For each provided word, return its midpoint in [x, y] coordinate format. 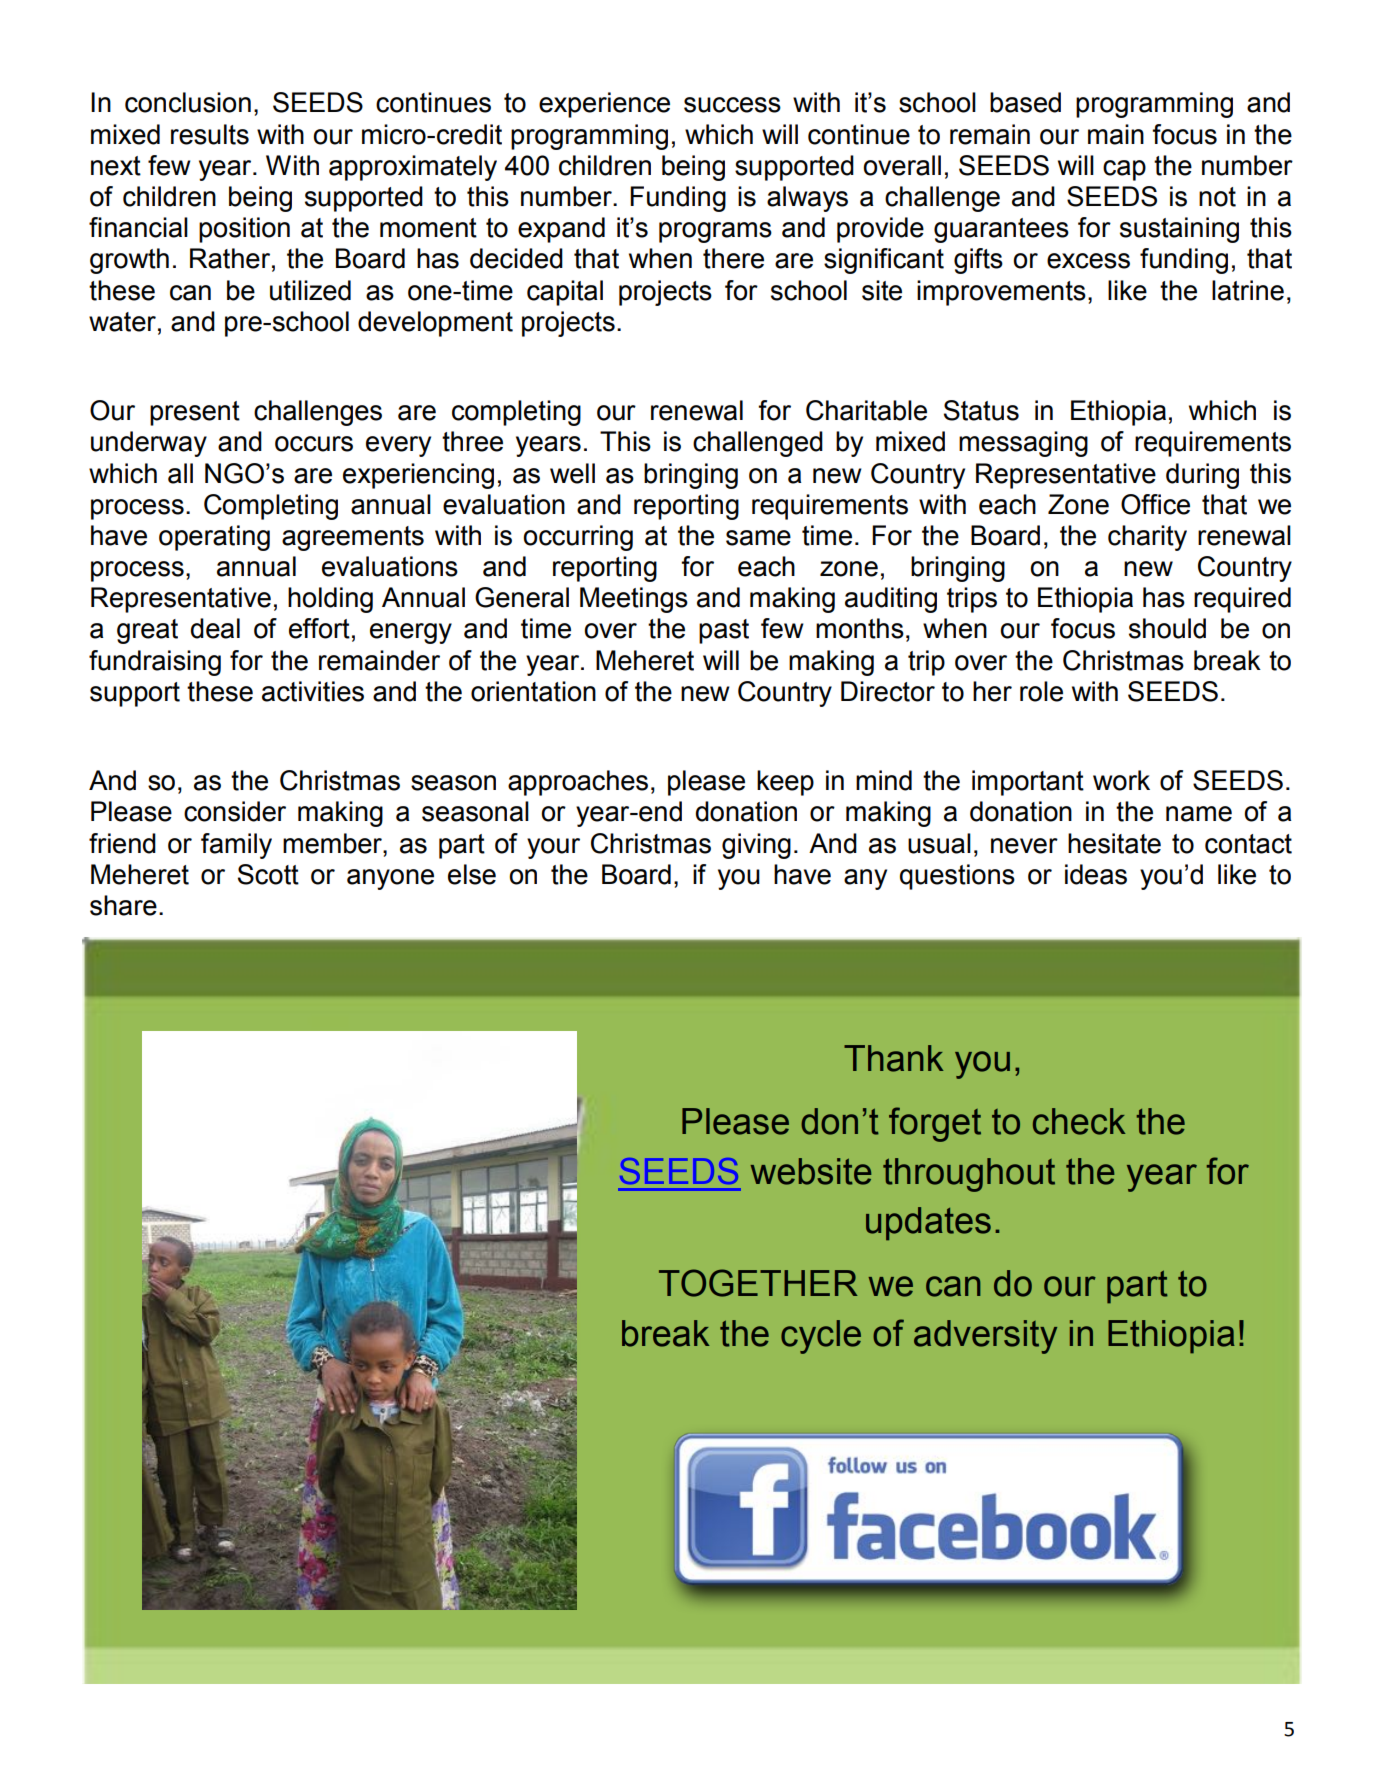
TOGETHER [758, 1283]
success [732, 105]
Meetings [634, 600]
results [210, 134]
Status [981, 410]
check [1079, 1121]
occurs [314, 444]
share [123, 905]
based [1025, 102]
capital [565, 293]
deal [215, 628]
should [1167, 628]
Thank [894, 1058]
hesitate [1114, 843]
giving [756, 846]
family [236, 846]
